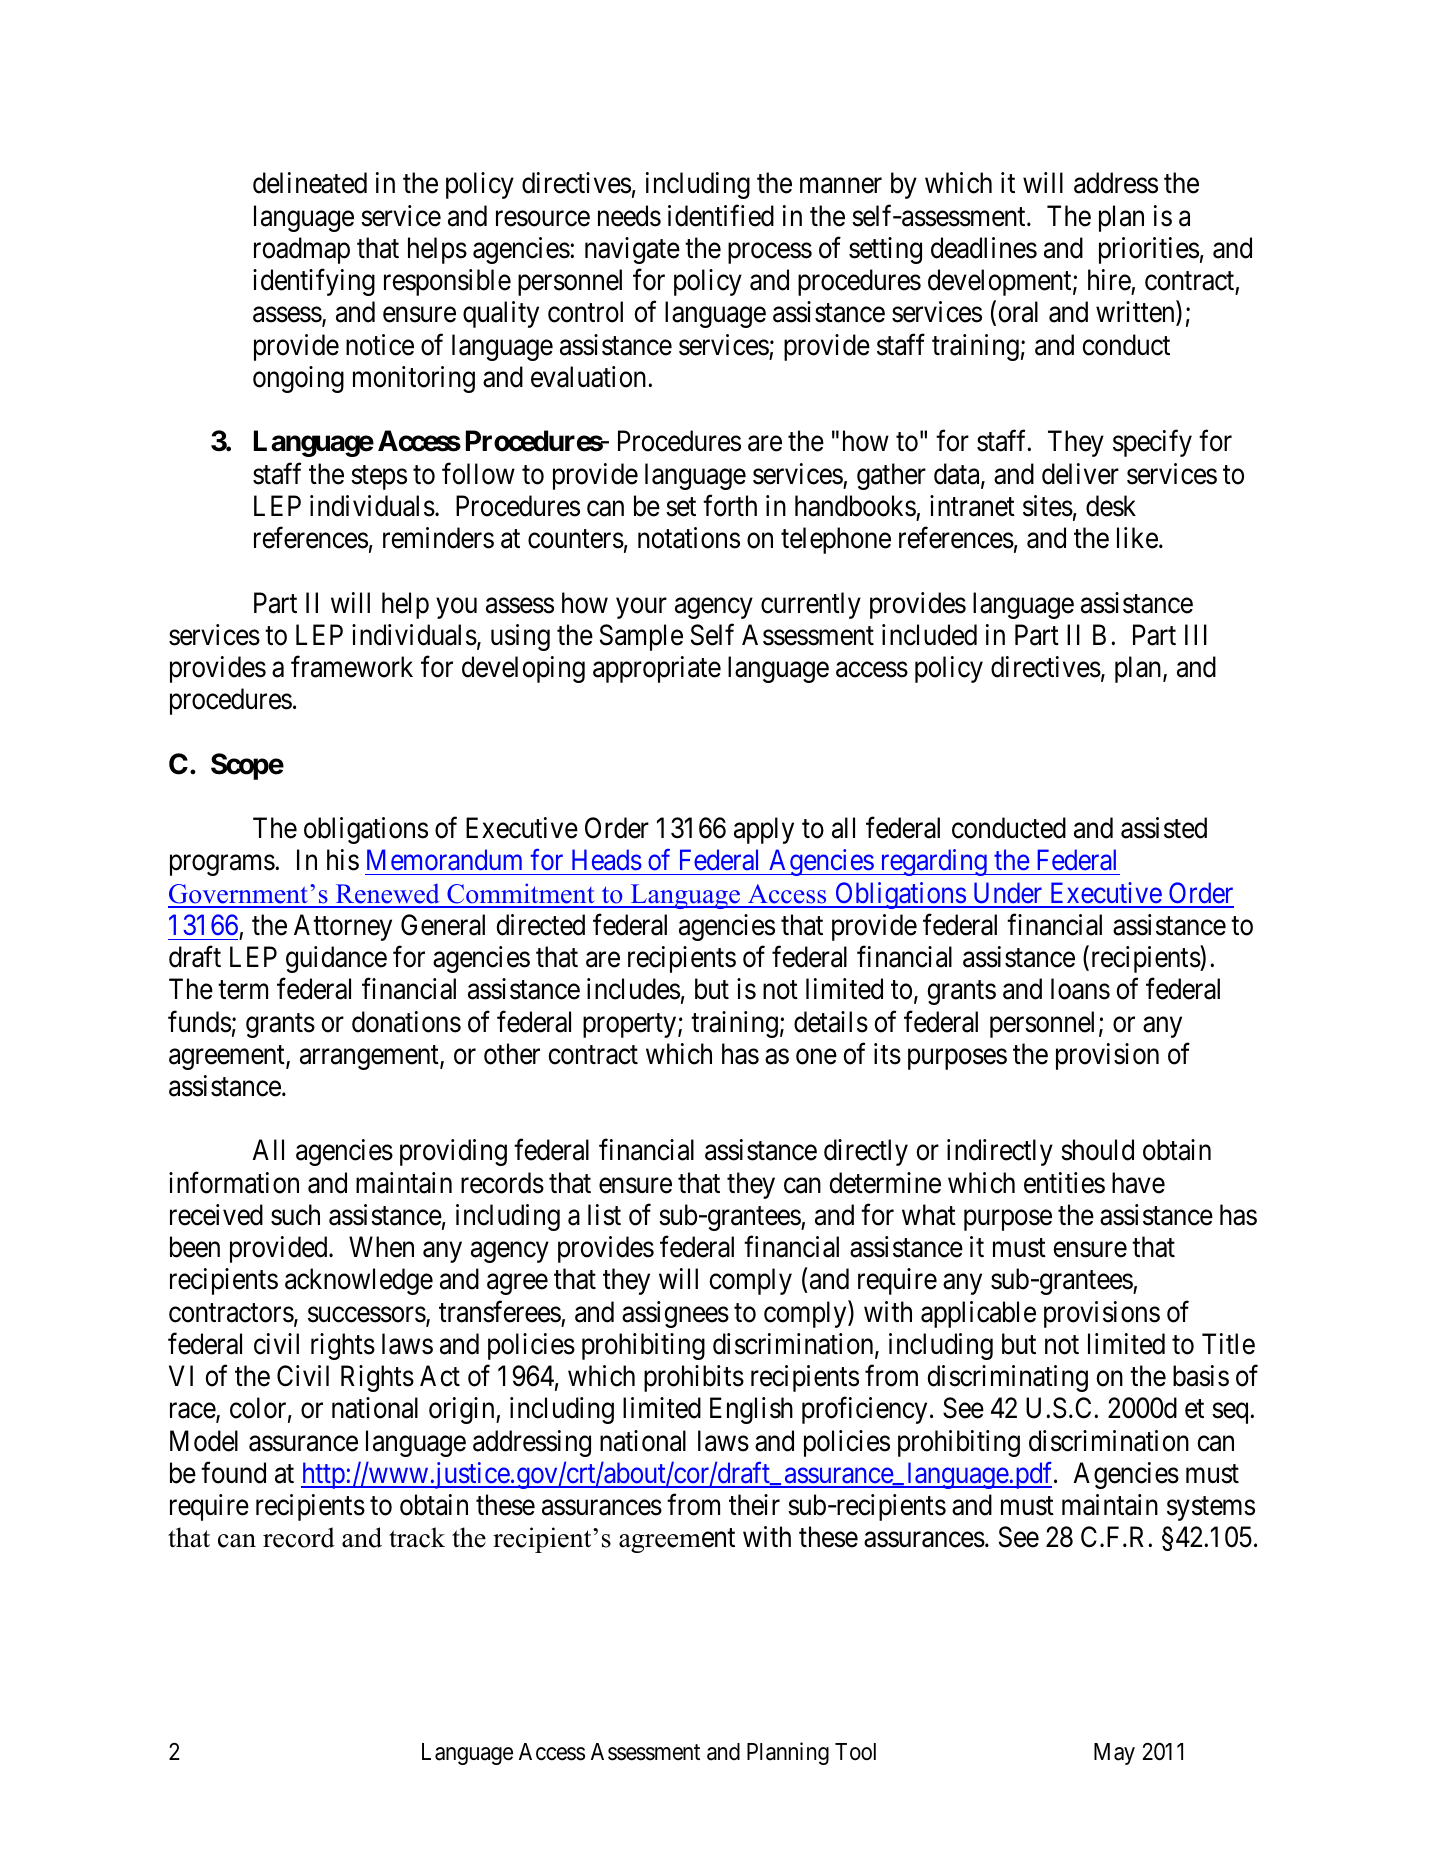 The width and height of the screenshot is (1429, 1850). I want to click on roadmap, so click(302, 250).
